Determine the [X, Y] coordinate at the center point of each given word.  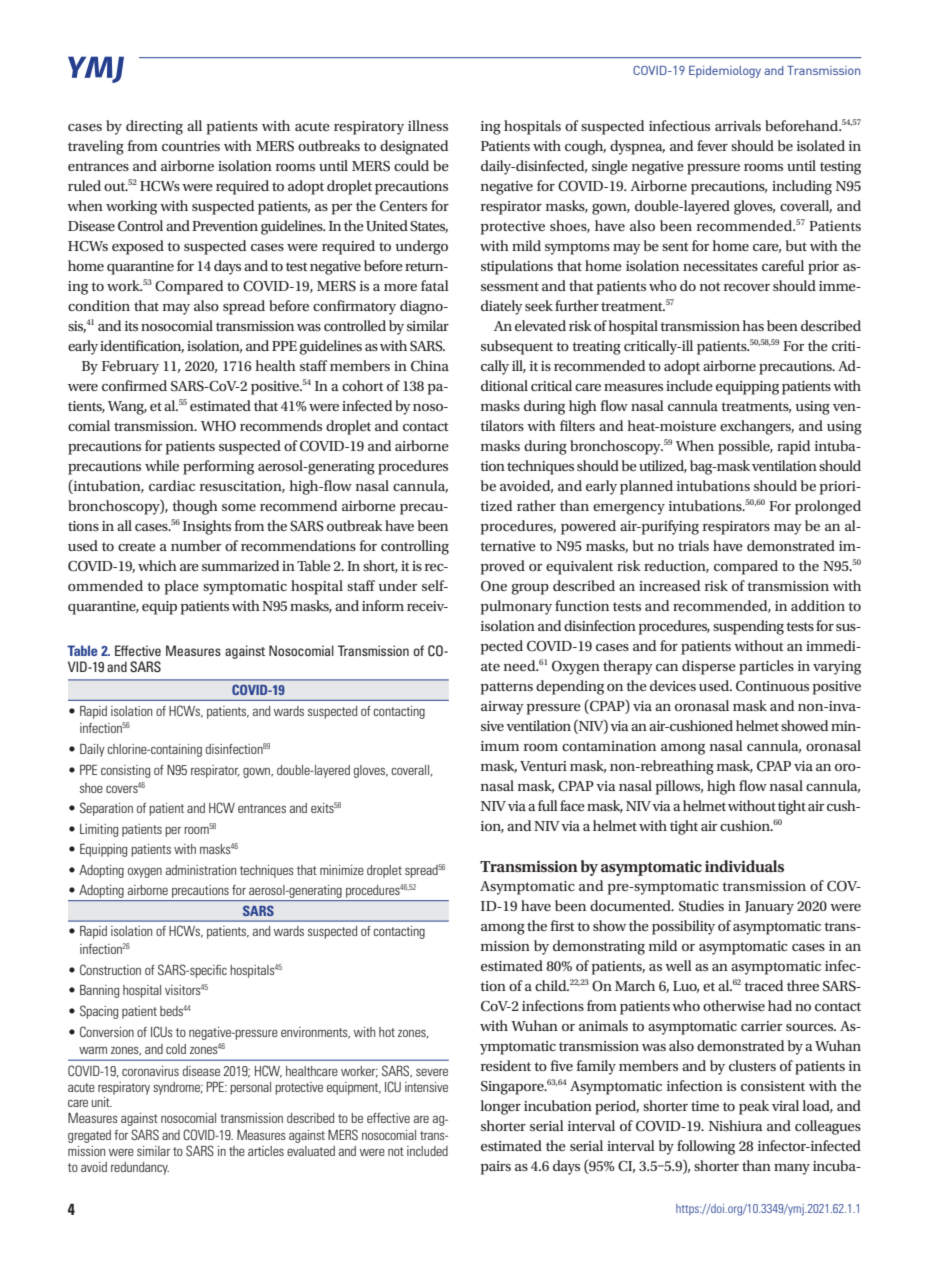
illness [428, 125]
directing [154, 127]
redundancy [140, 1168]
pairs [496, 1168]
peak [754, 1107]
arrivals [738, 125]
